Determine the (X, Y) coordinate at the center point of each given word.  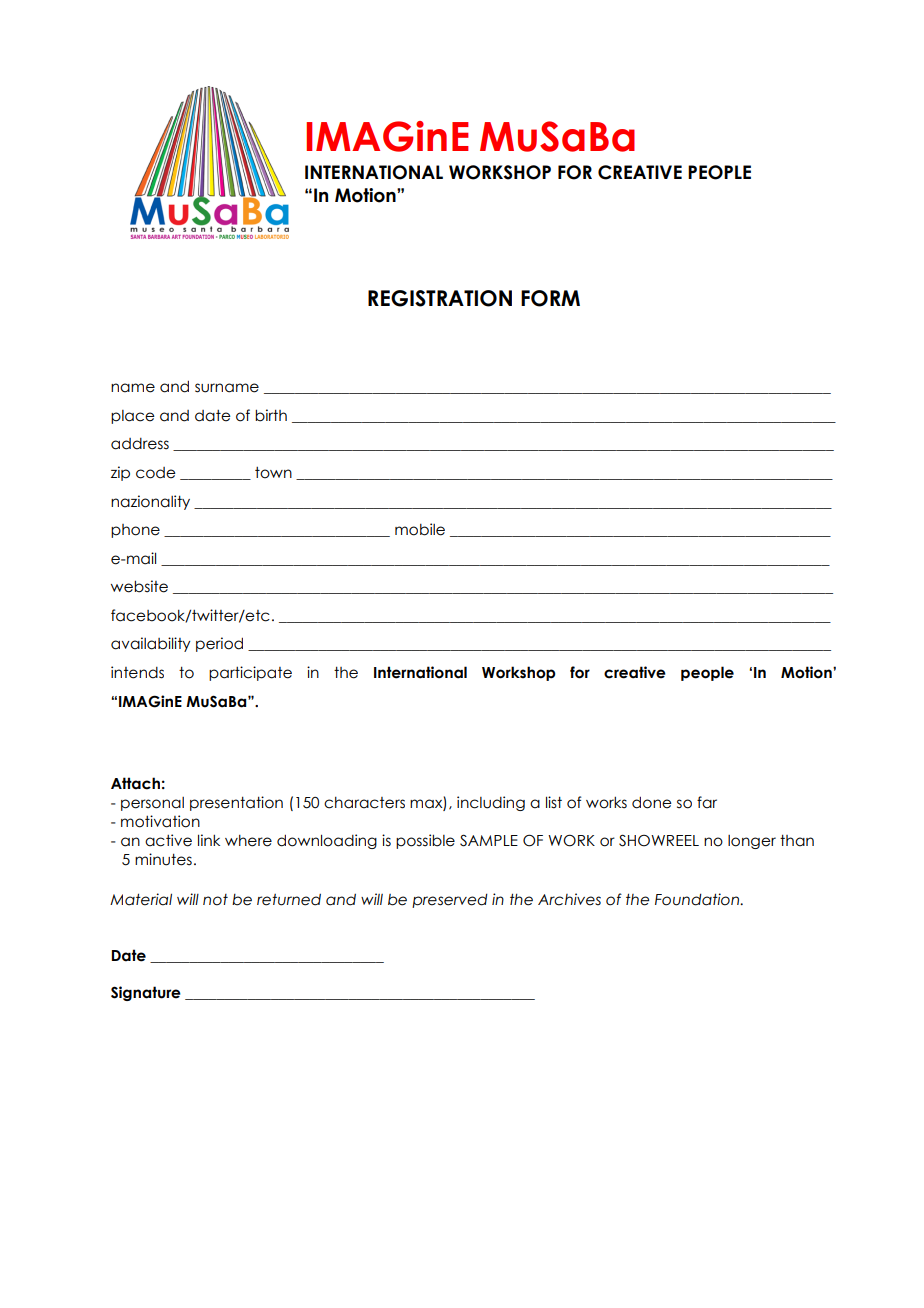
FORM (550, 298)
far (707, 802)
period (219, 644)
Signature (146, 993)
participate (250, 673)
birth (271, 415)
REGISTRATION (440, 298)
